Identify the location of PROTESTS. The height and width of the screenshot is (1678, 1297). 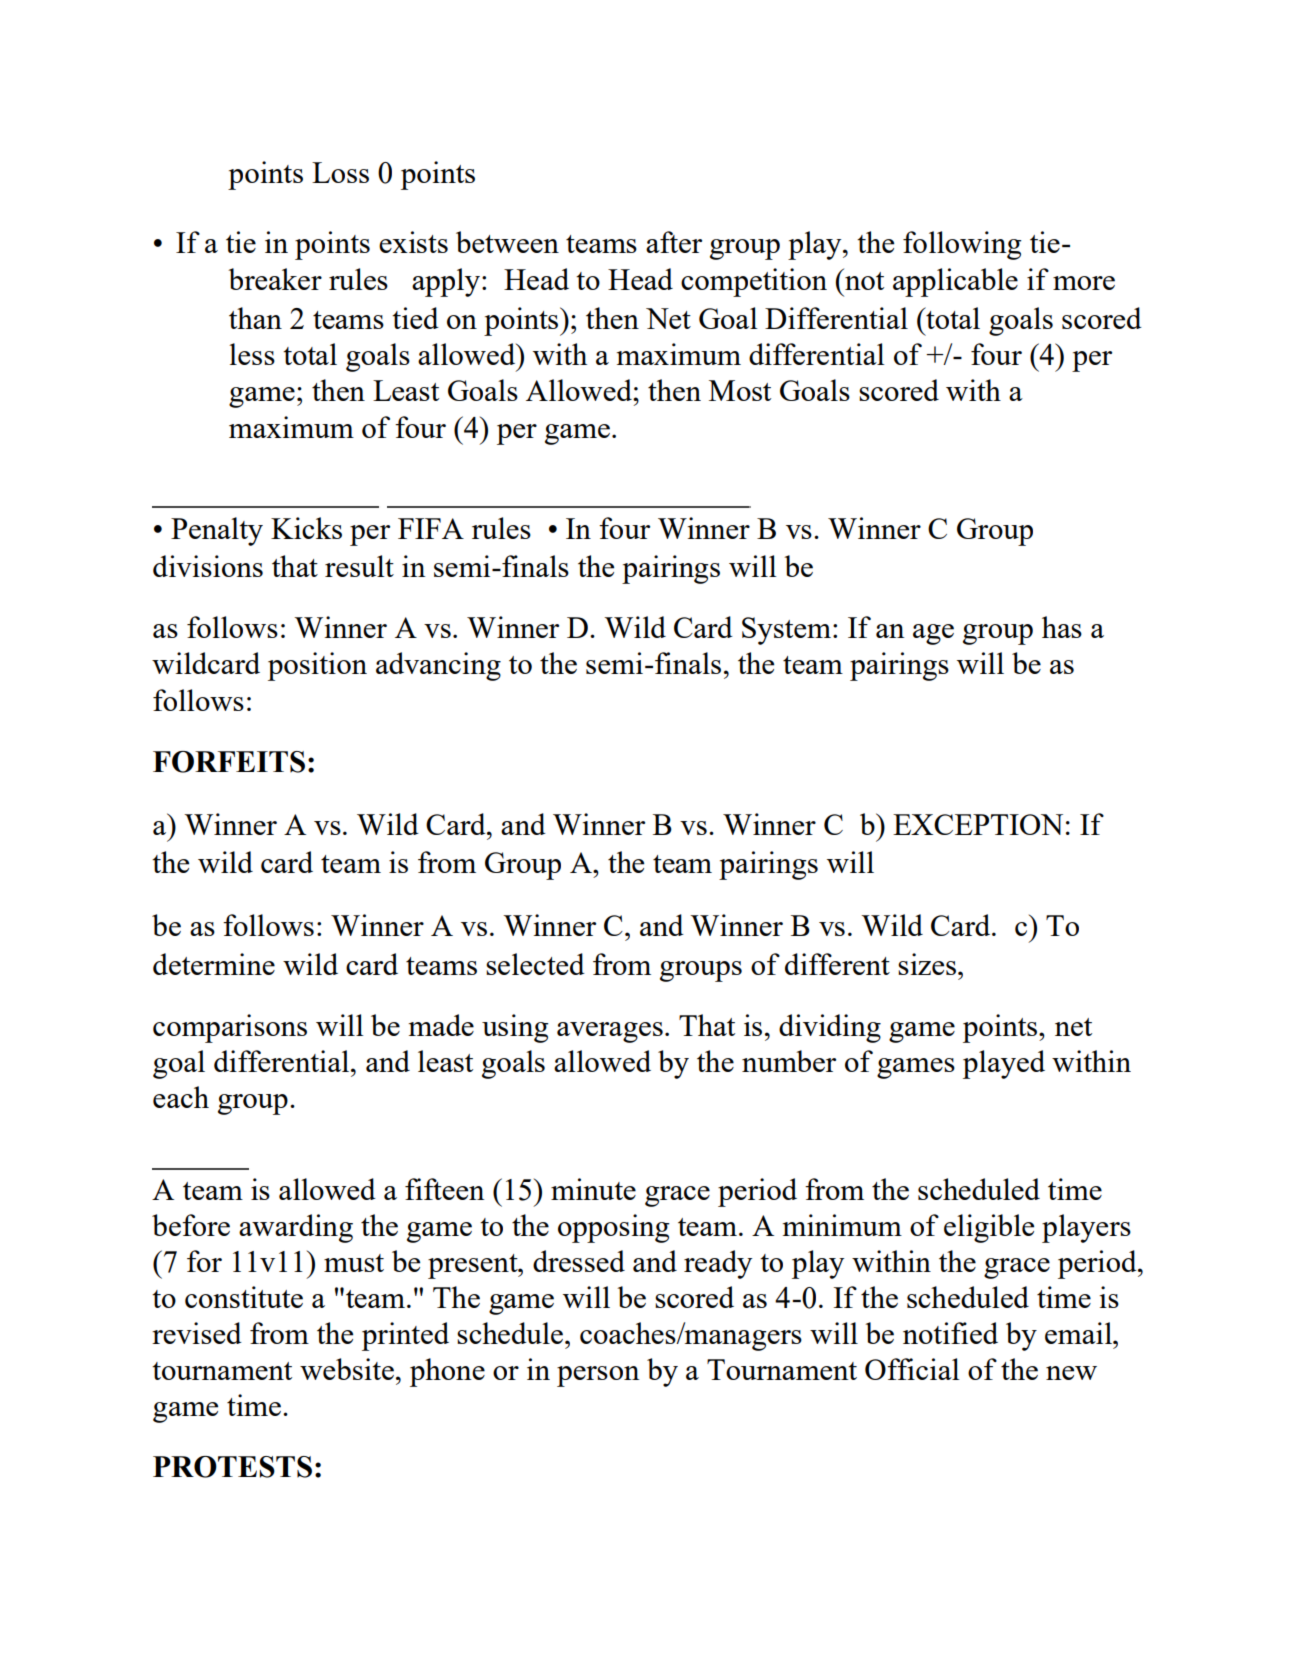
(232, 1467).
